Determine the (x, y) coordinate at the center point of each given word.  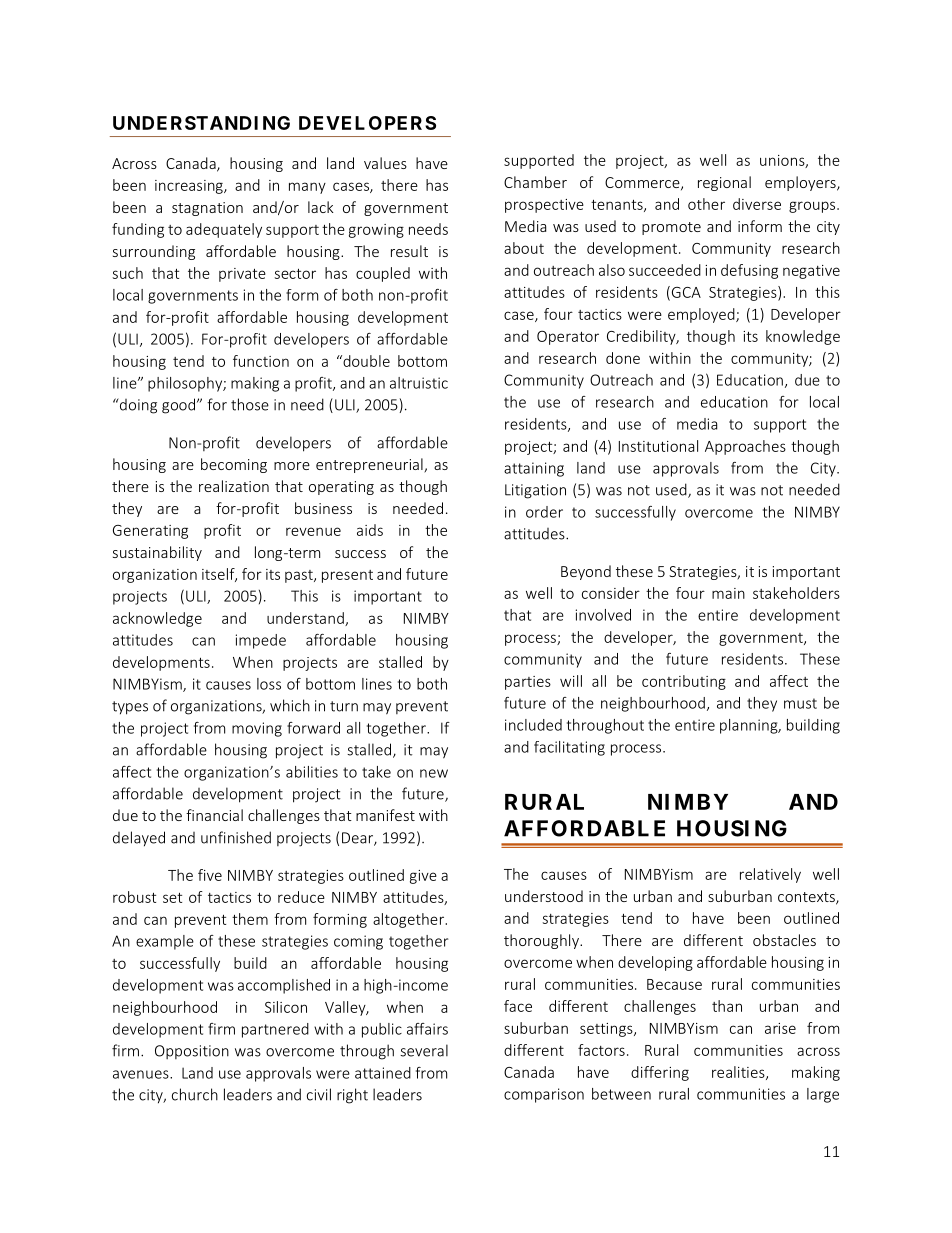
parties (528, 683)
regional (724, 183)
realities (739, 1073)
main (728, 593)
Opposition (192, 1052)
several (424, 1050)
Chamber (535, 182)
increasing (190, 187)
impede (261, 641)
